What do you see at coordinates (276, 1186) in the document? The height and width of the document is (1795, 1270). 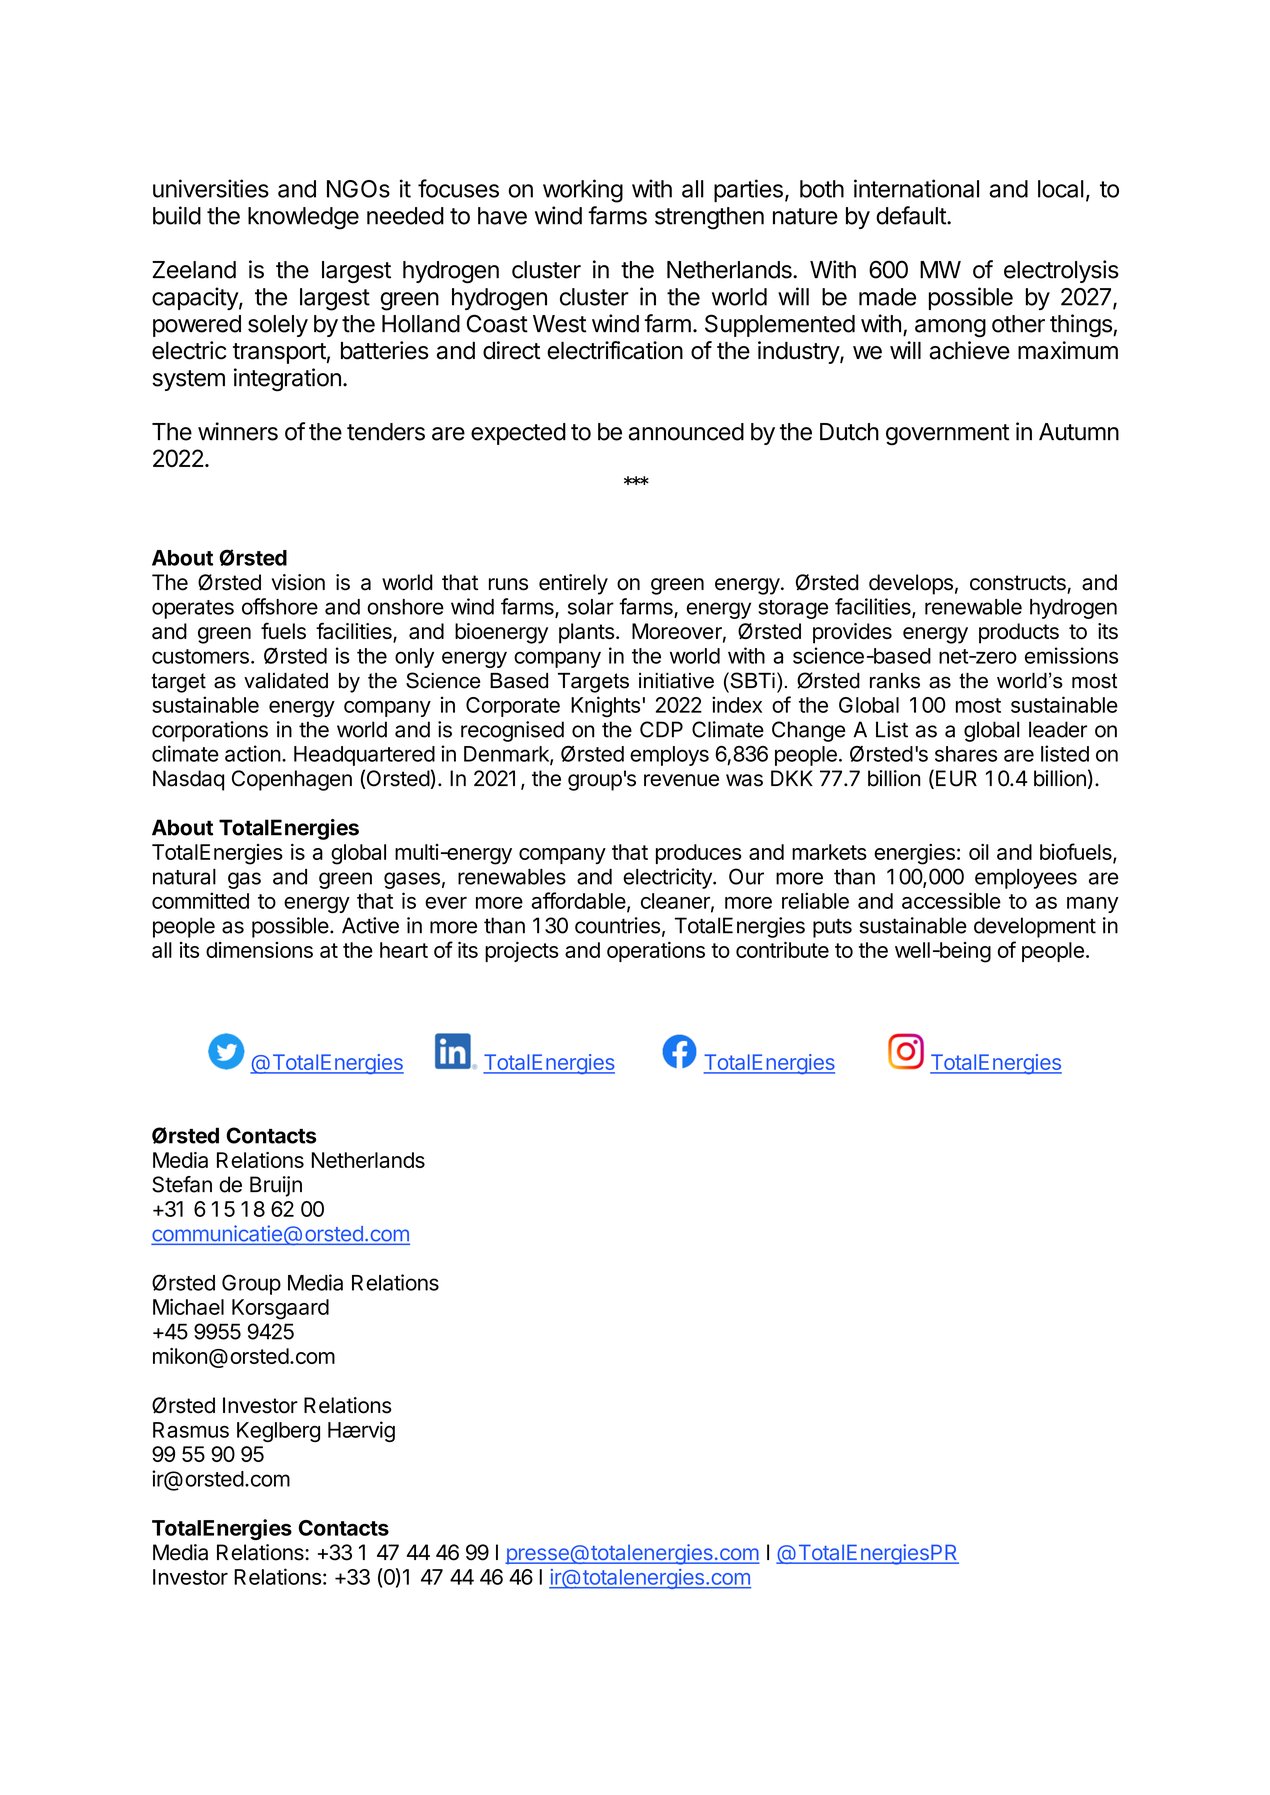 I see `Bruijn` at bounding box center [276, 1186].
